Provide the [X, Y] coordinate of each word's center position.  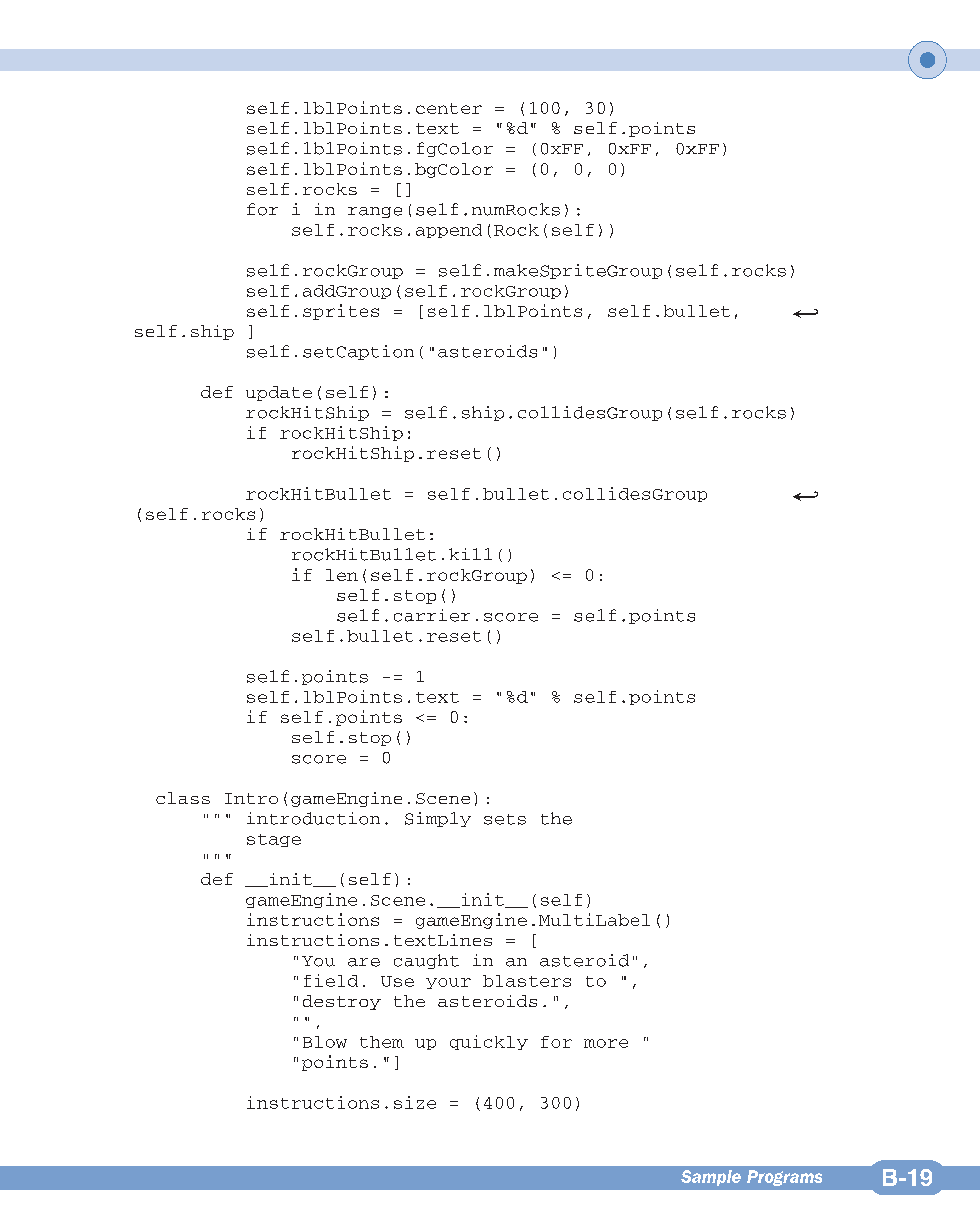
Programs [784, 1178]
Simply [438, 819]
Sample [711, 1178]
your [448, 983]
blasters [527, 981]
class [183, 798]
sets [505, 819]
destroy [342, 1002]
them [382, 1042]
